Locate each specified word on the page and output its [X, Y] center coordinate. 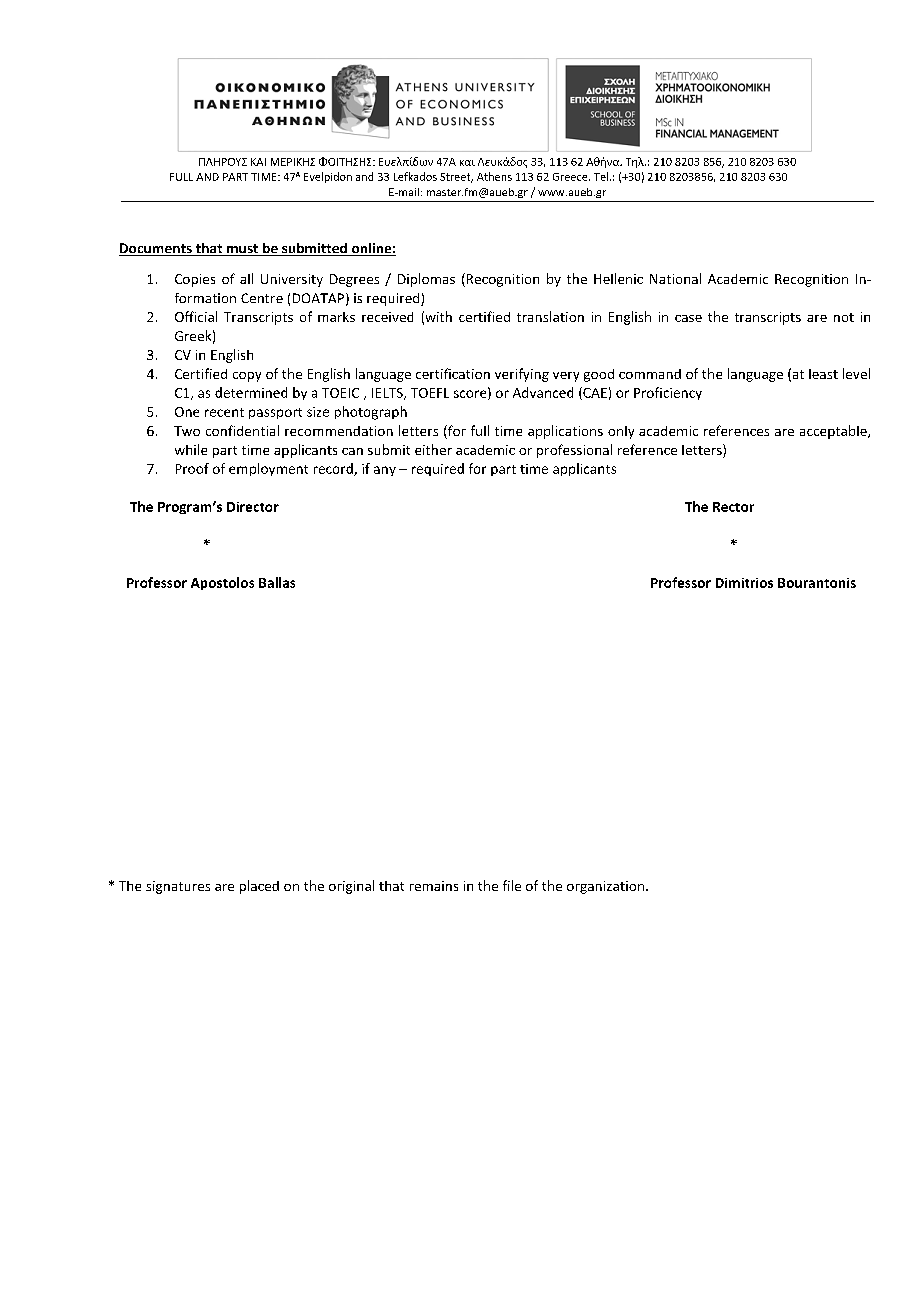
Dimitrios [744, 583]
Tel [601, 176]
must [243, 250]
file [512, 885]
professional [574, 451]
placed [259, 887]
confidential [242, 430]
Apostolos [222, 583]
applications [565, 432]
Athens [494, 176]
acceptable [834, 432]
